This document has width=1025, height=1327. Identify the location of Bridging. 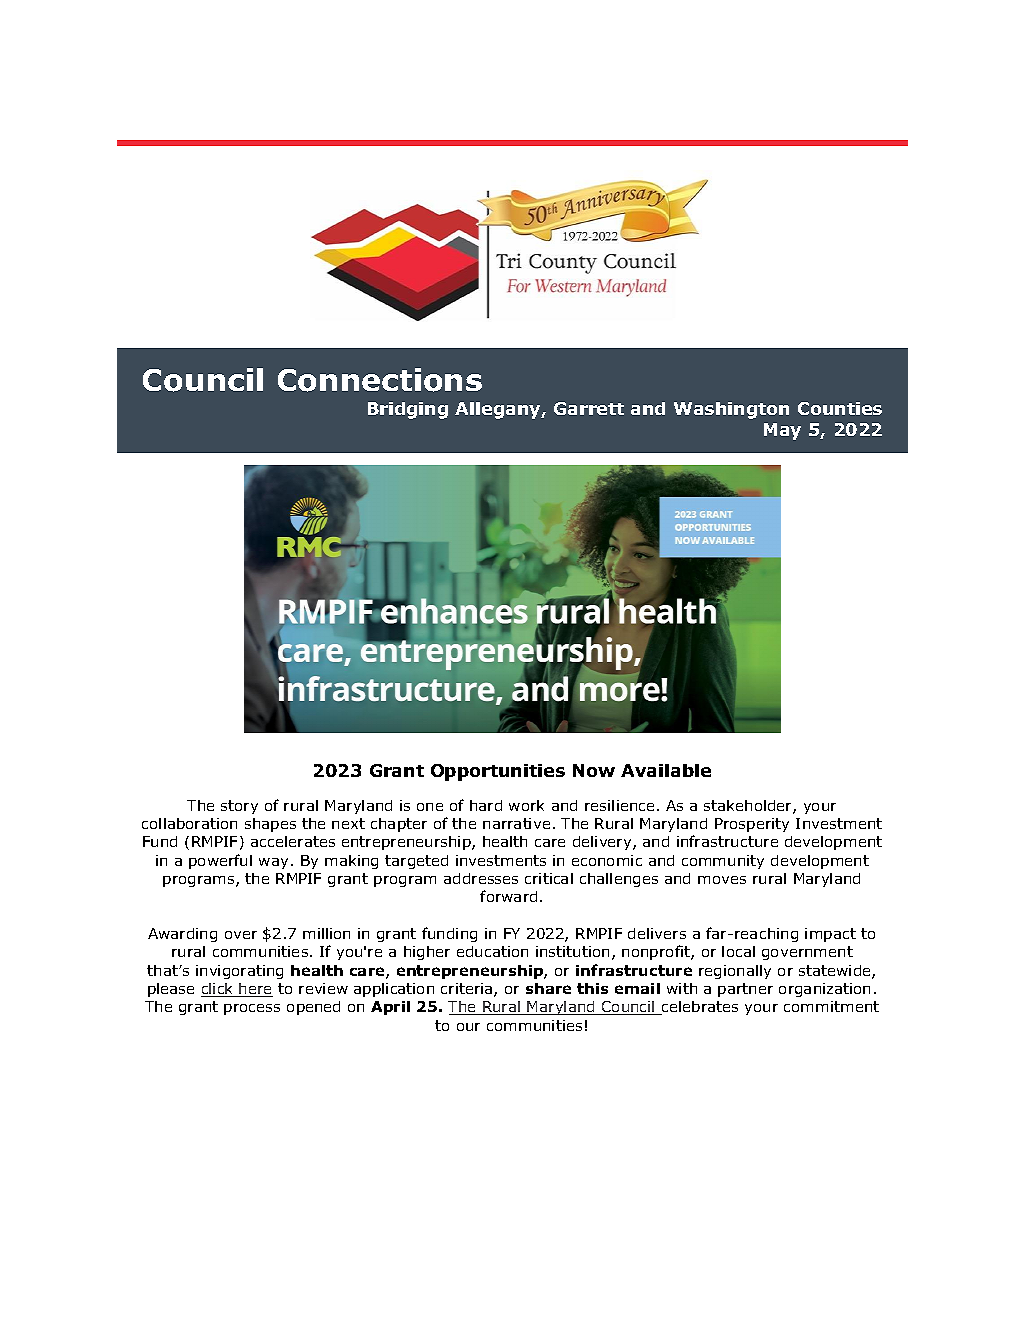
(408, 410).
